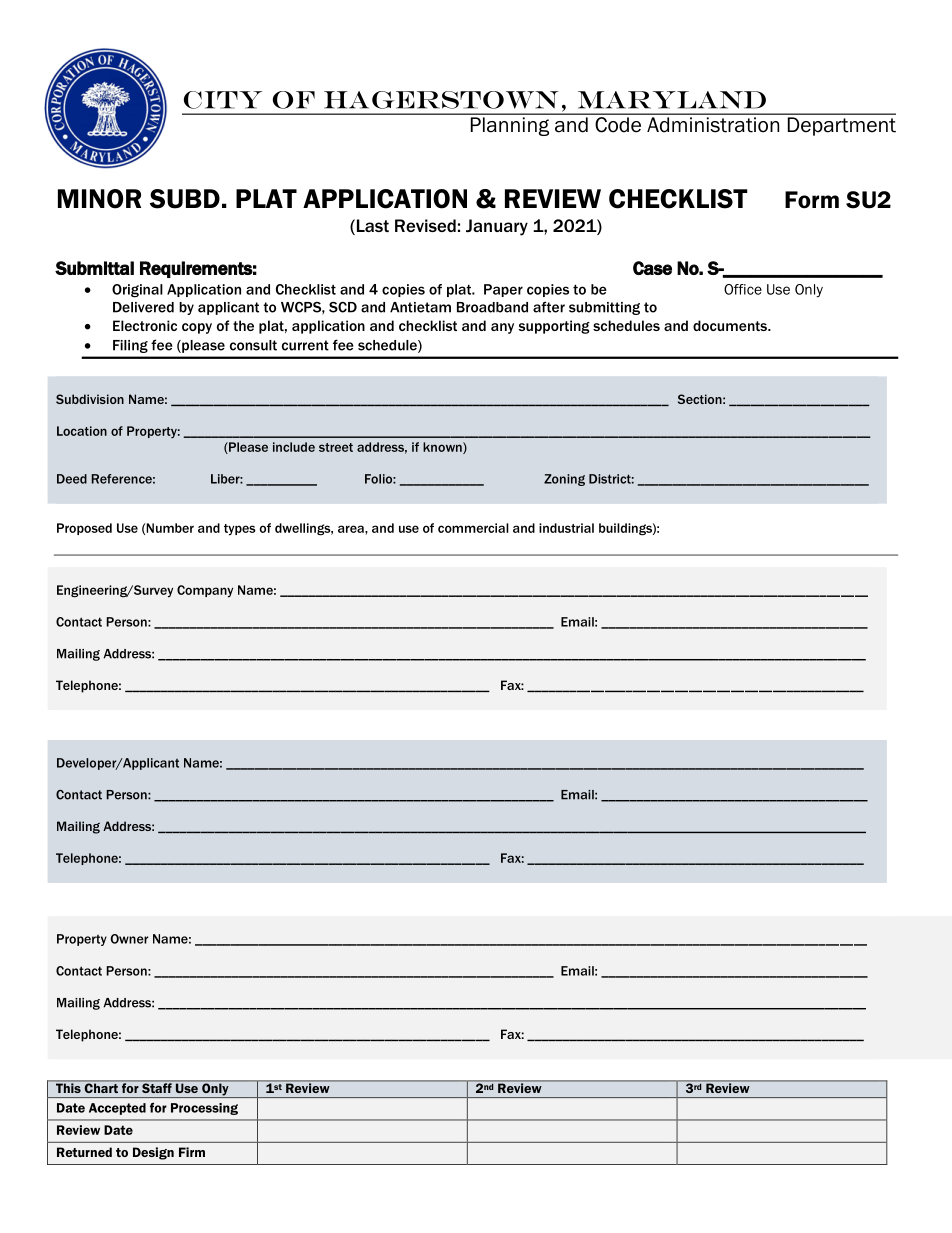 The height and width of the screenshot is (1233, 952). I want to click on Accepted, so click(117, 1109).
